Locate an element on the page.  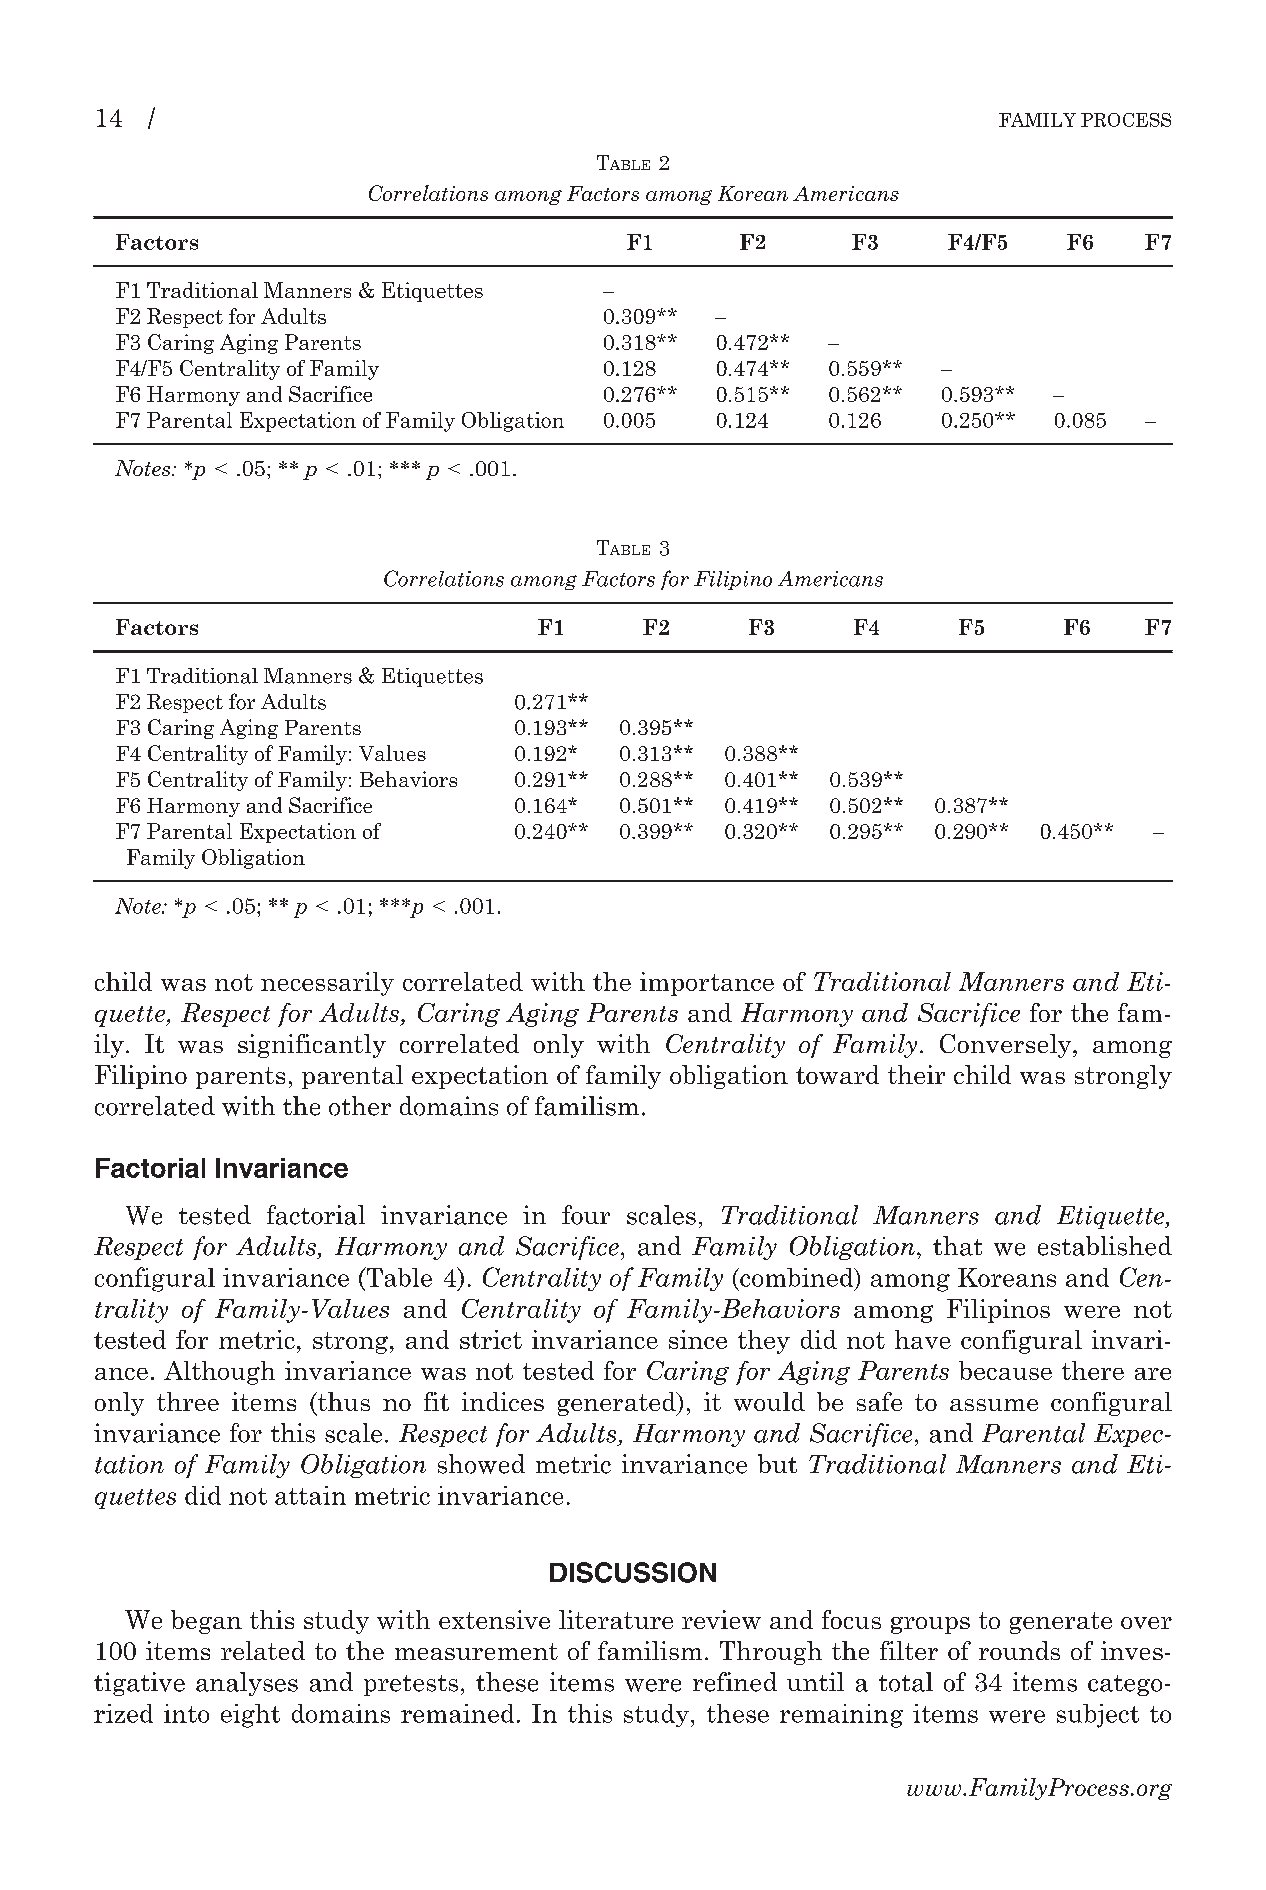
since is located at coordinates (698, 1339).
